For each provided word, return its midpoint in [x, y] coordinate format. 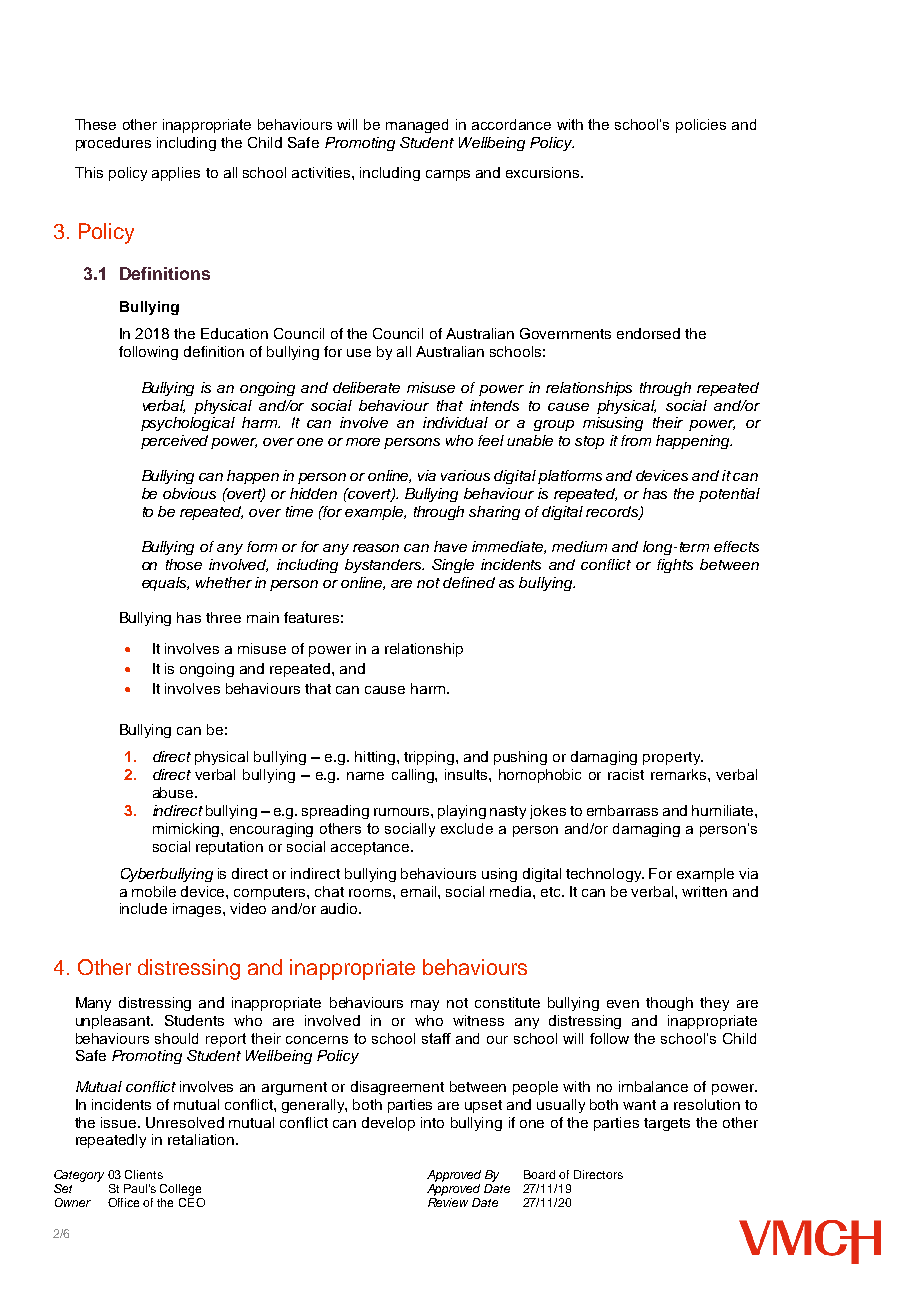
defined [469, 582]
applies [176, 174]
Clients [144, 1174]
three [223, 617]
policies [701, 126]
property [673, 758]
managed [417, 126]
